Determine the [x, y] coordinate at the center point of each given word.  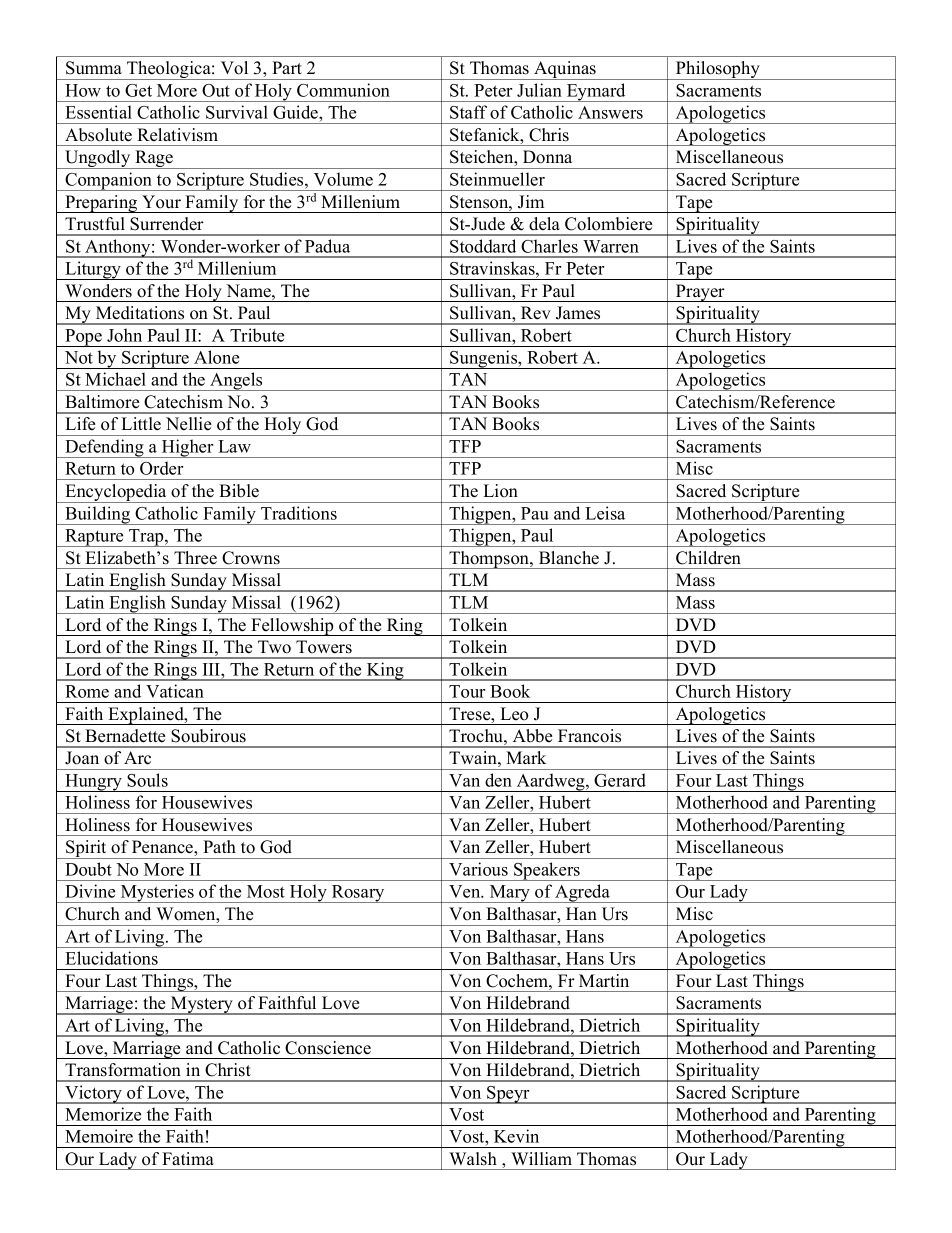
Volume [343, 179]
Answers [610, 112]
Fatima [188, 1158]
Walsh [473, 1159]
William [541, 1158]
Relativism [177, 135]
